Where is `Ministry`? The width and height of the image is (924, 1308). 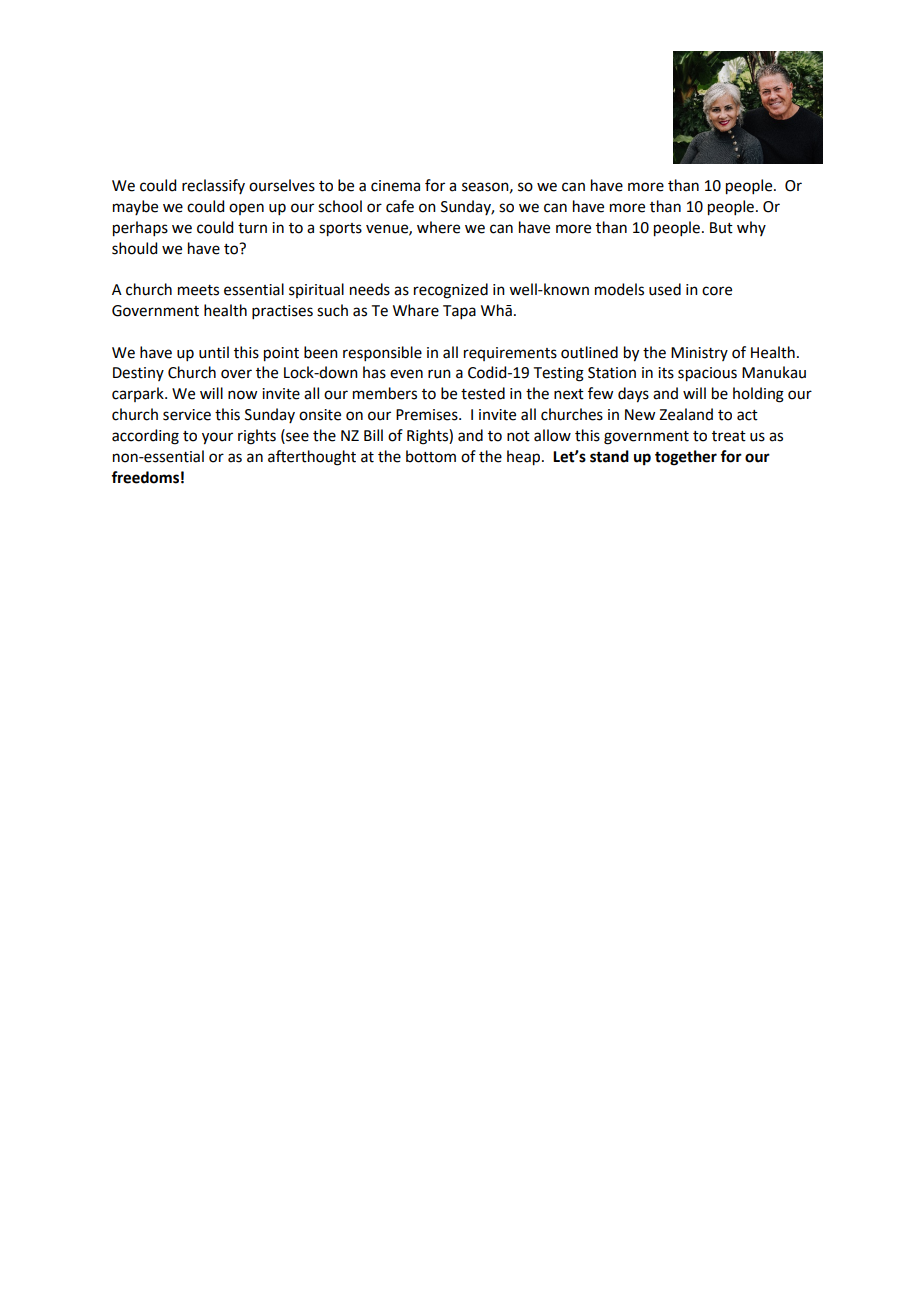
Ministry is located at coordinates (699, 354).
